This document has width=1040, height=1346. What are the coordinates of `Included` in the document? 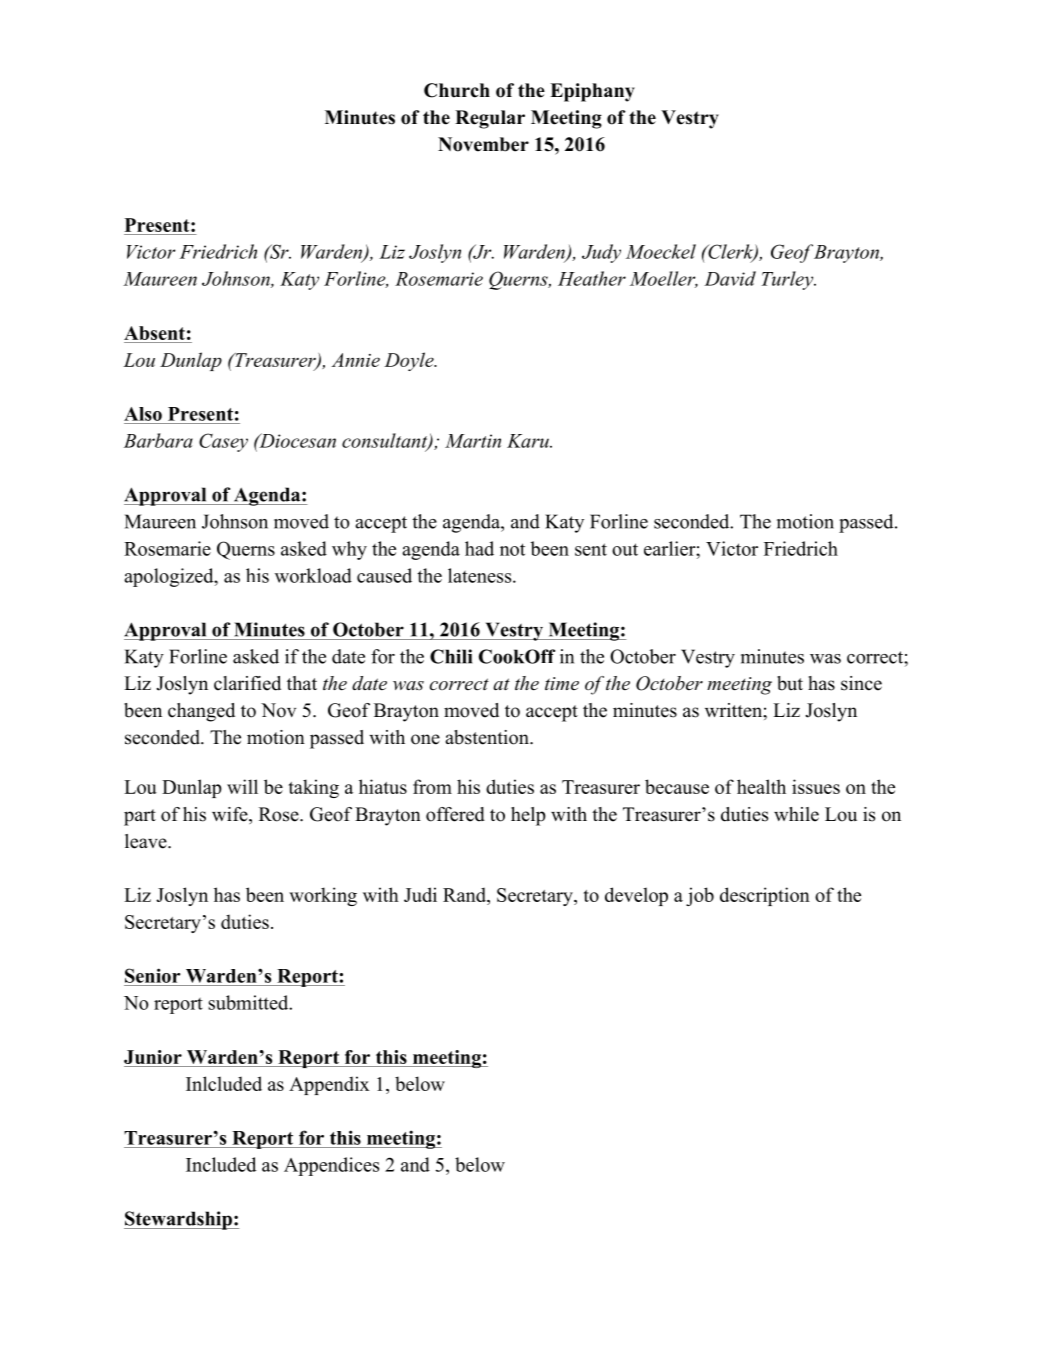 It's located at (221, 1164).
